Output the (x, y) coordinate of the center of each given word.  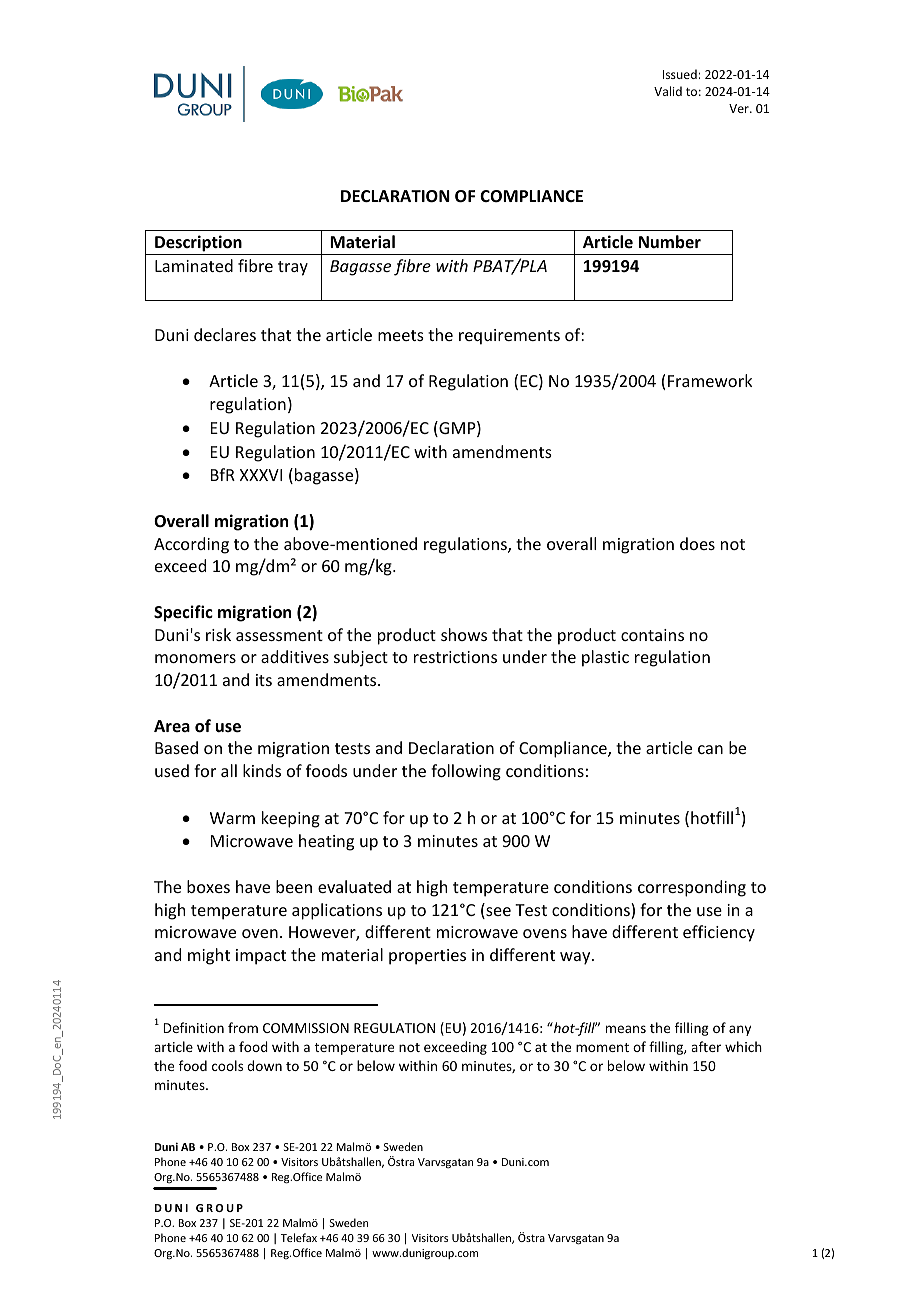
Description (198, 245)
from (243, 1027)
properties (427, 957)
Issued (681, 74)
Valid (668, 91)
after (706, 1046)
